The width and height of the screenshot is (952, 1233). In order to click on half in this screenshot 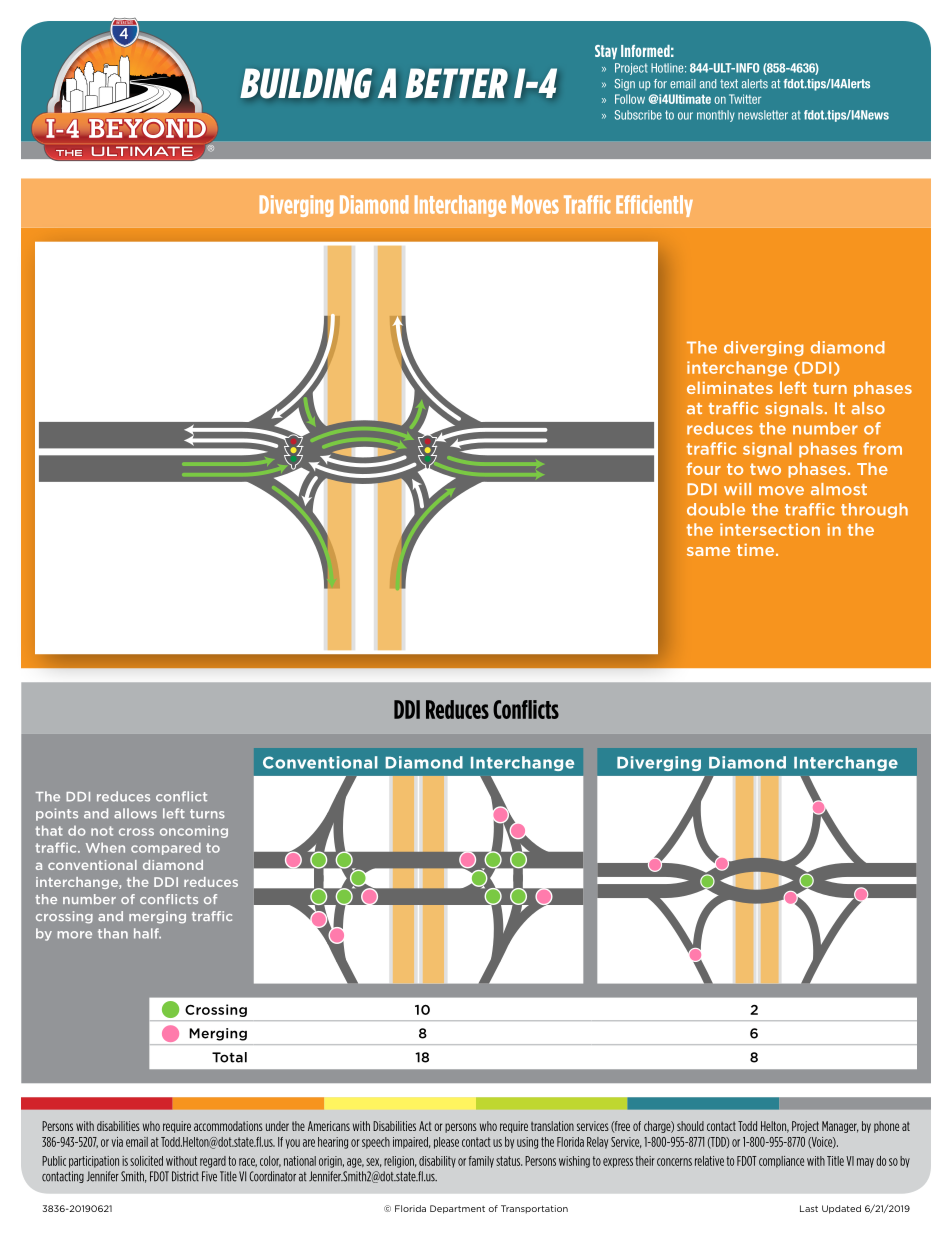, I will do `click(147, 933)`.
